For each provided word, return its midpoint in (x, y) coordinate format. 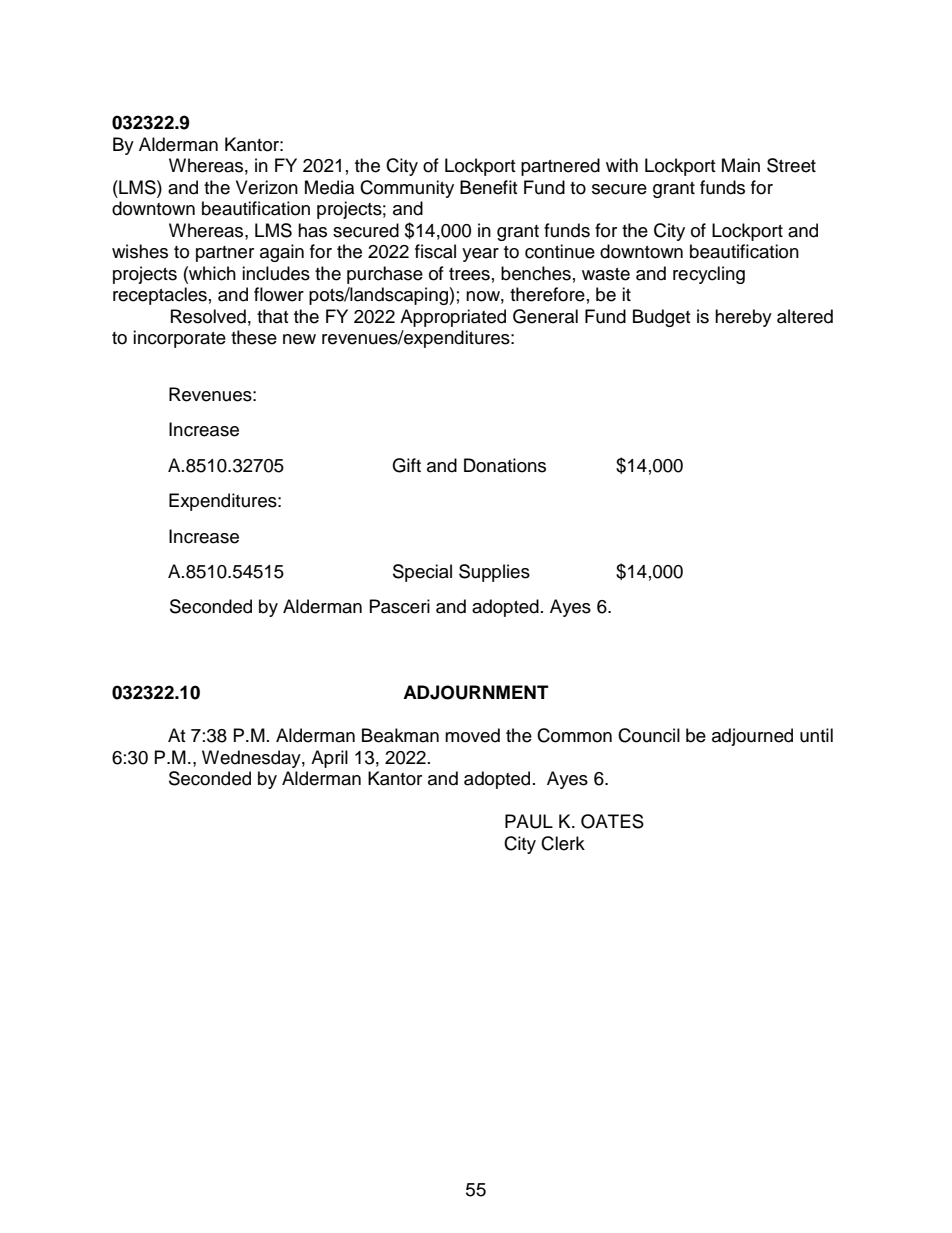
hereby (743, 318)
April (329, 759)
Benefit (488, 187)
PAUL (529, 821)
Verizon (267, 187)
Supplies (494, 573)
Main (741, 165)
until (816, 735)
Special (422, 573)
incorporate (179, 339)
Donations (505, 465)
